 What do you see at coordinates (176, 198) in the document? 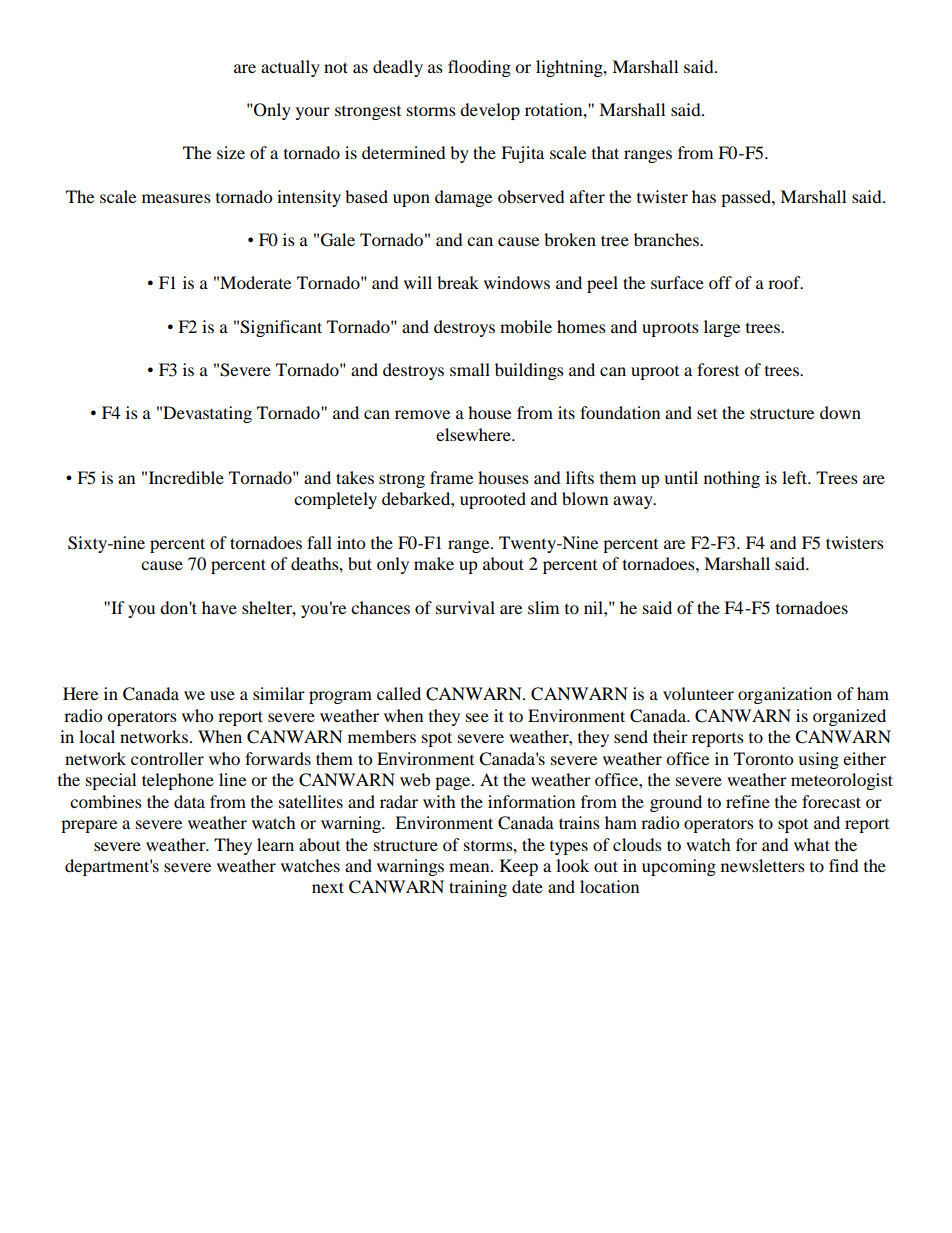
I see `measures` at bounding box center [176, 198].
